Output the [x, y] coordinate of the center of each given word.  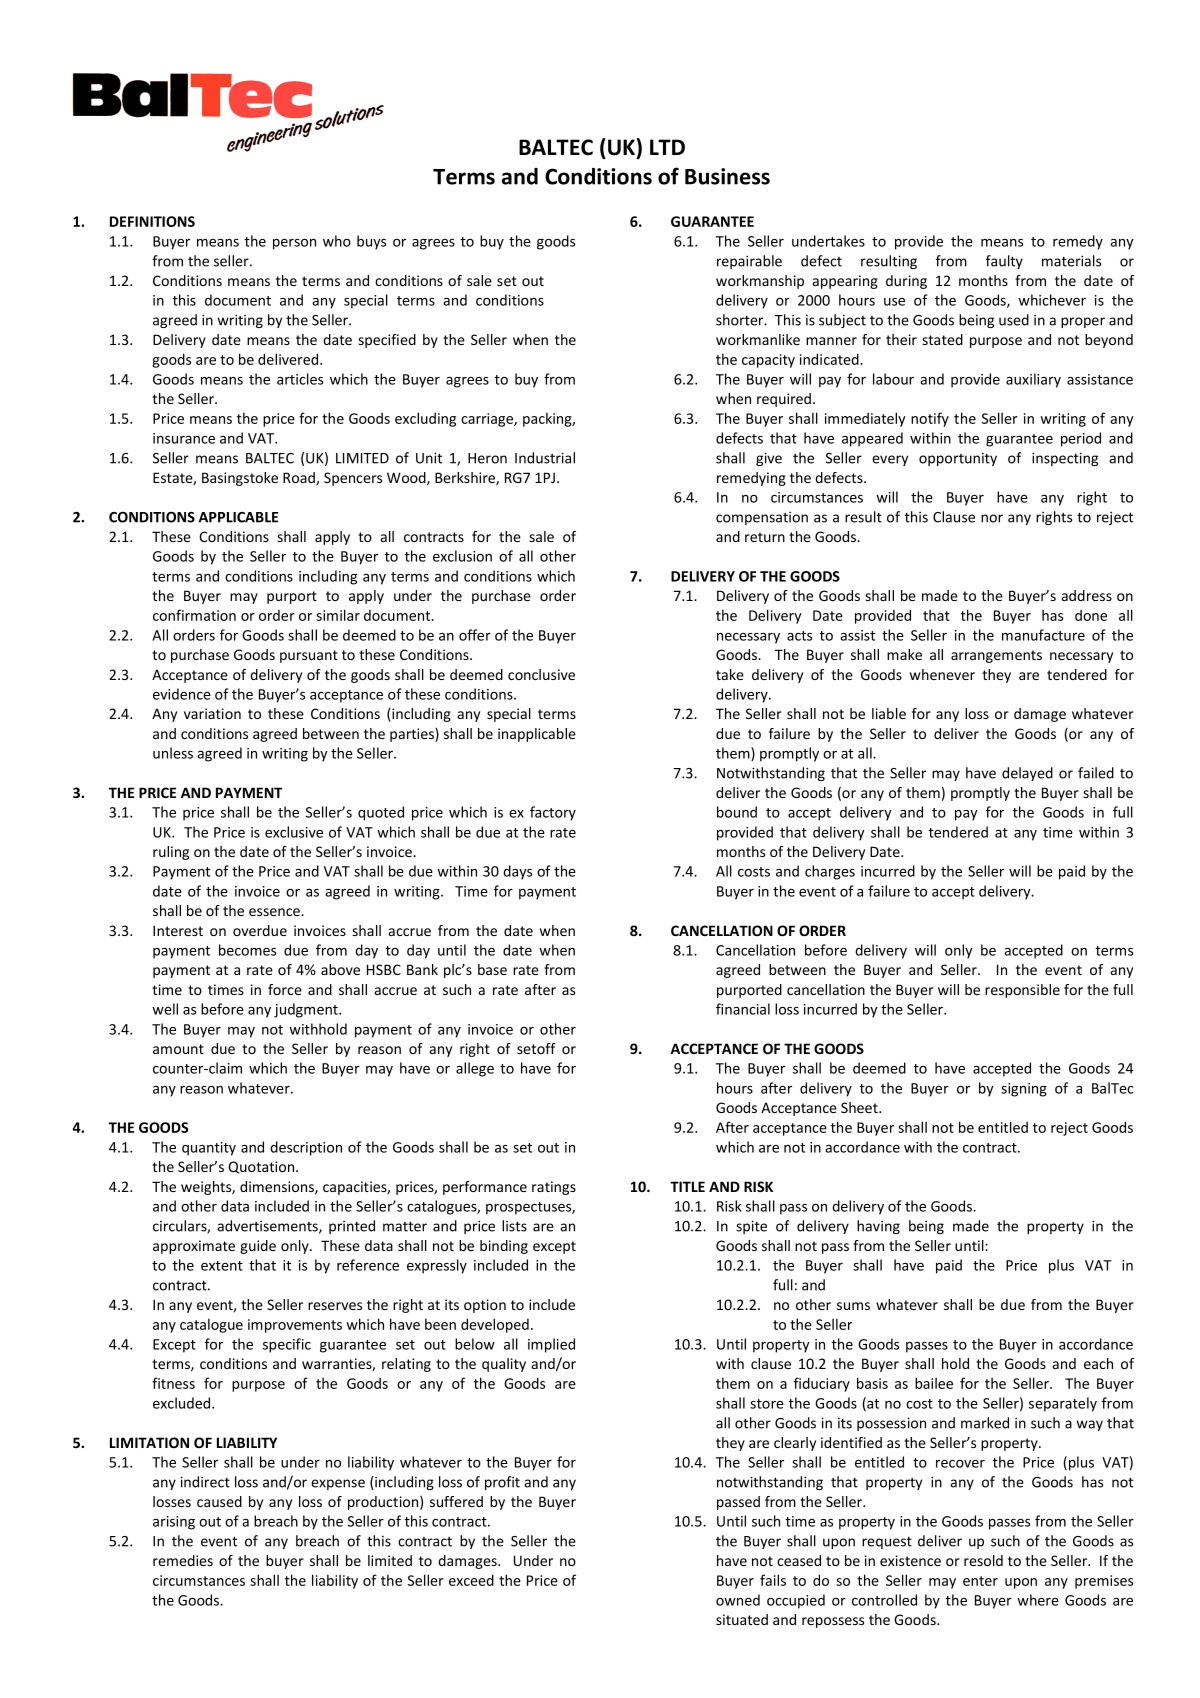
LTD [667, 147]
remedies [183, 1560]
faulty [1004, 262]
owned [738, 1600]
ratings [554, 1188]
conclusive [541, 674]
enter [980, 1581]
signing [1024, 1090]
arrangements [996, 656]
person [294, 244]
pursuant [309, 656]
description [306, 1148]
